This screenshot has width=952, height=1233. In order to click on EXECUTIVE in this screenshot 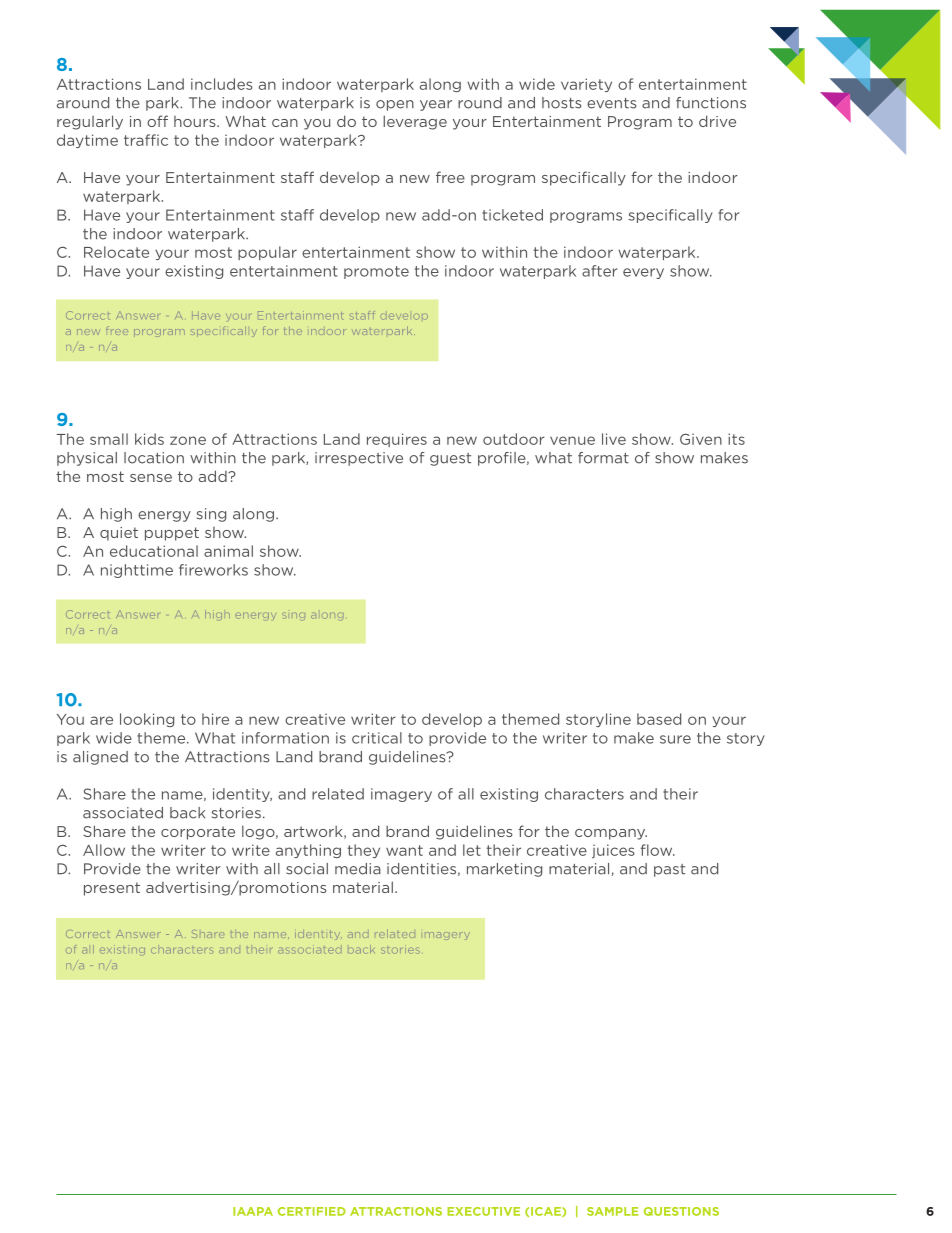, I will do `click(483, 1211)`.
